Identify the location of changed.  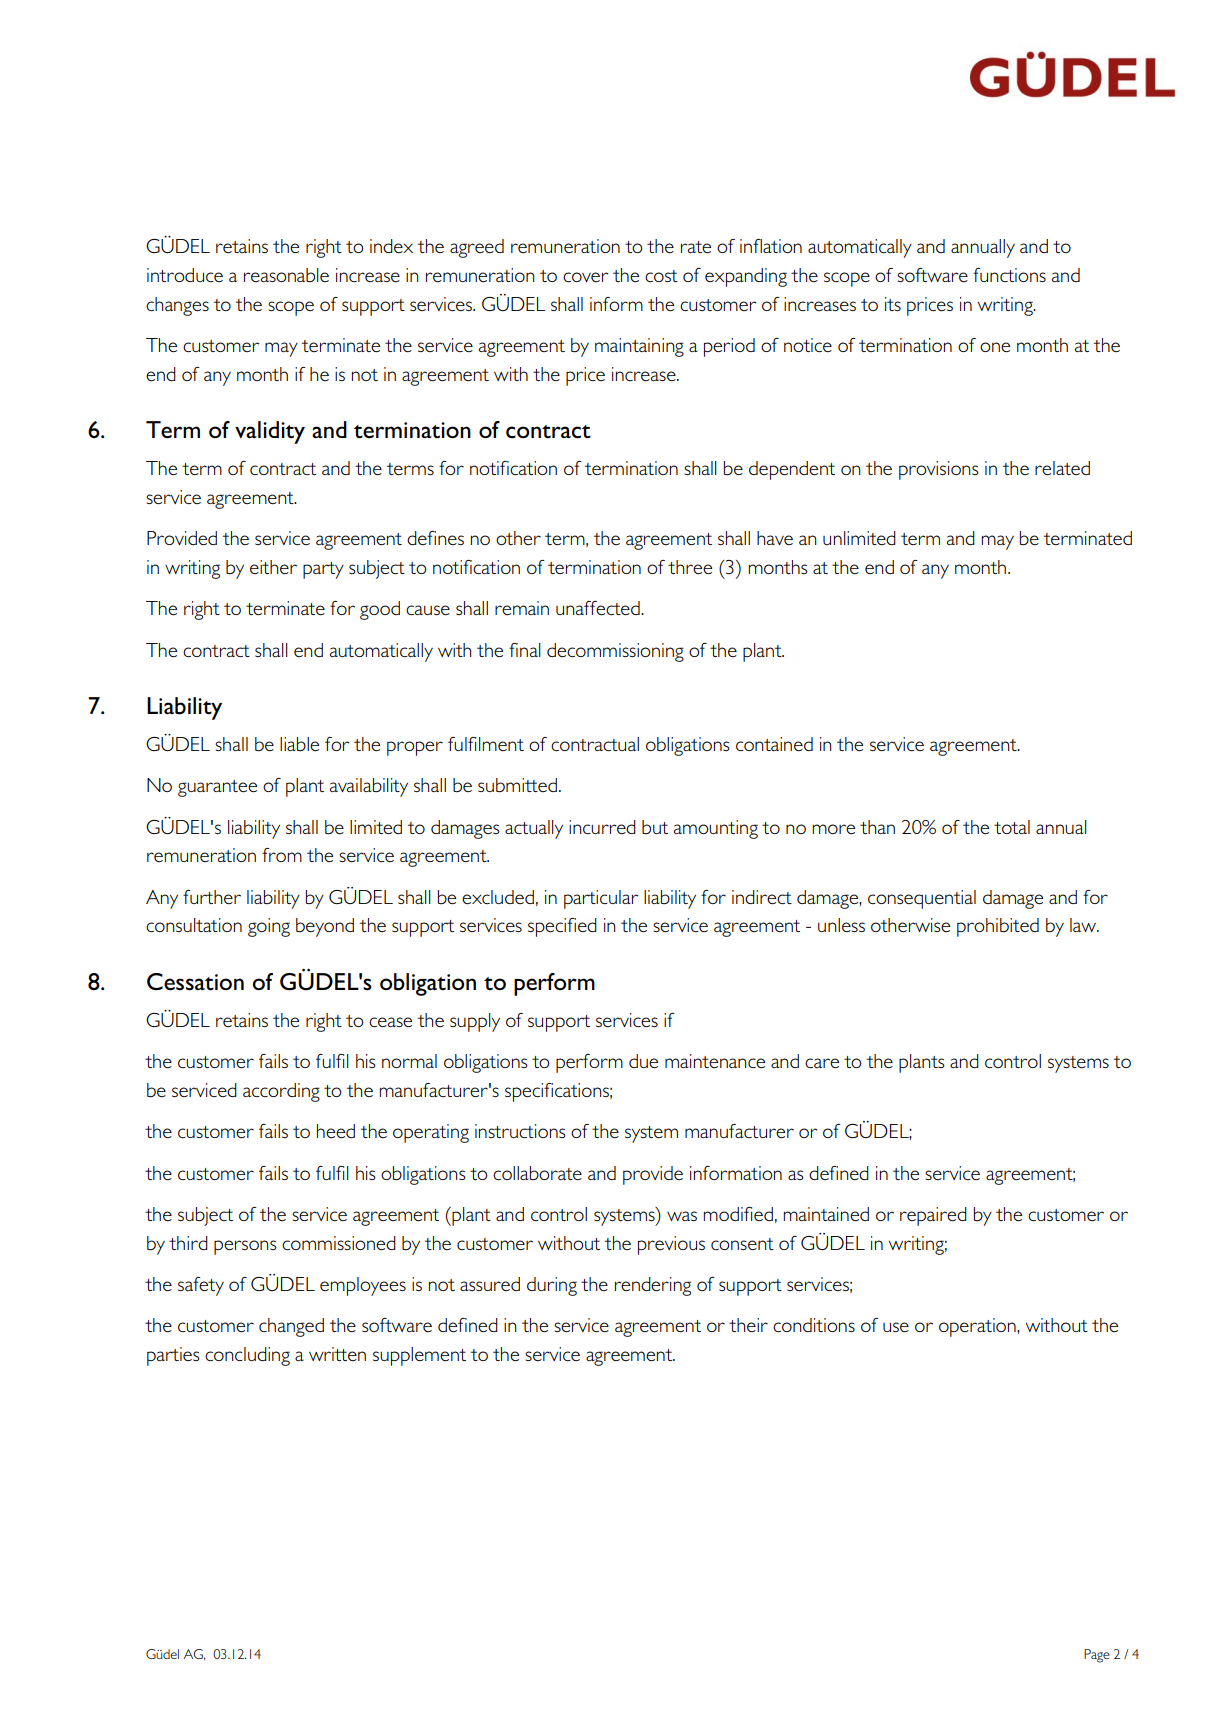
(291, 1327).
